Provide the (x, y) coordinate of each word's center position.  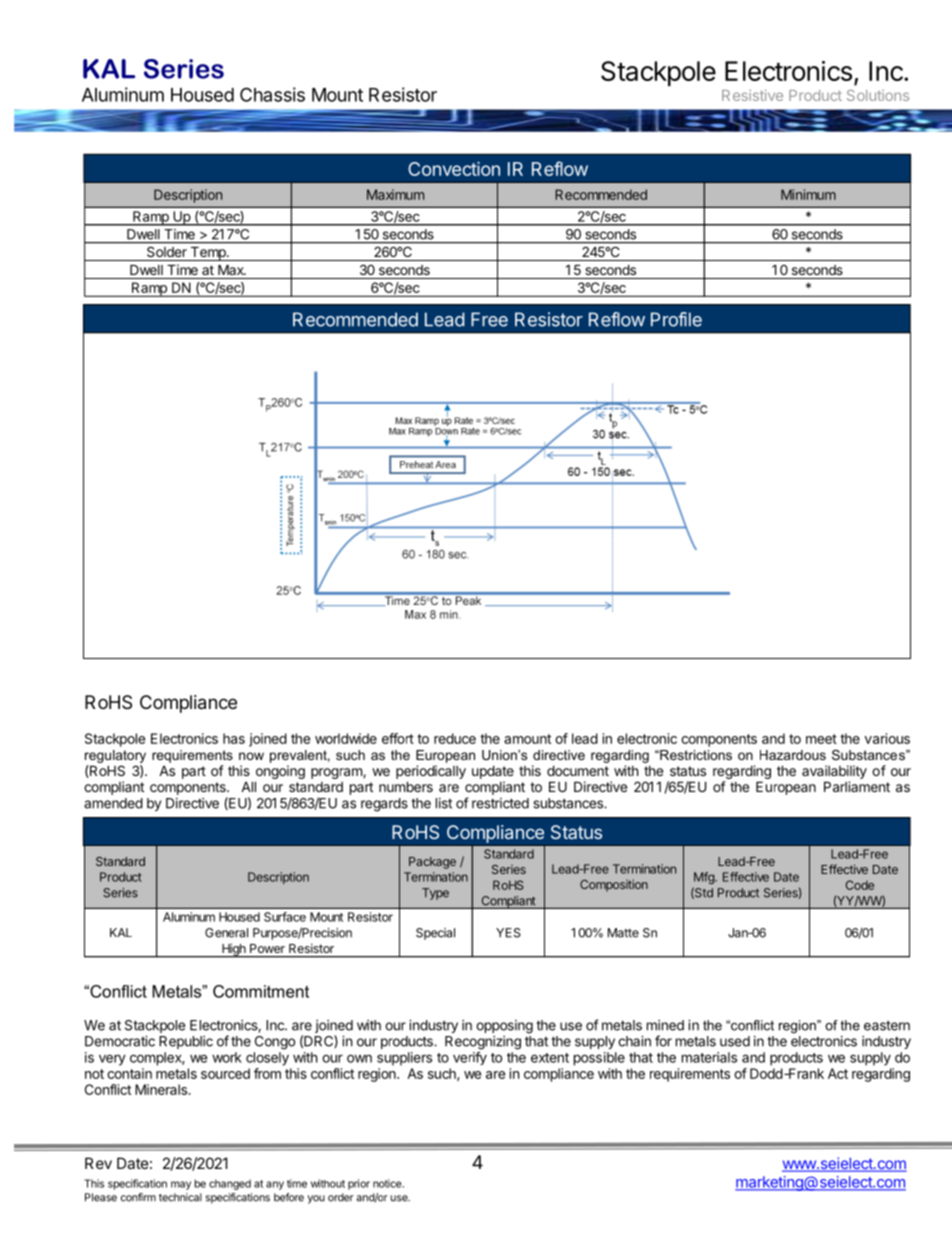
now (251, 756)
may (181, 1185)
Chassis (272, 94)
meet (821, 739)
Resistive (752, 95)
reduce (455, 738)
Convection (454, 169)
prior (359, 1184)
